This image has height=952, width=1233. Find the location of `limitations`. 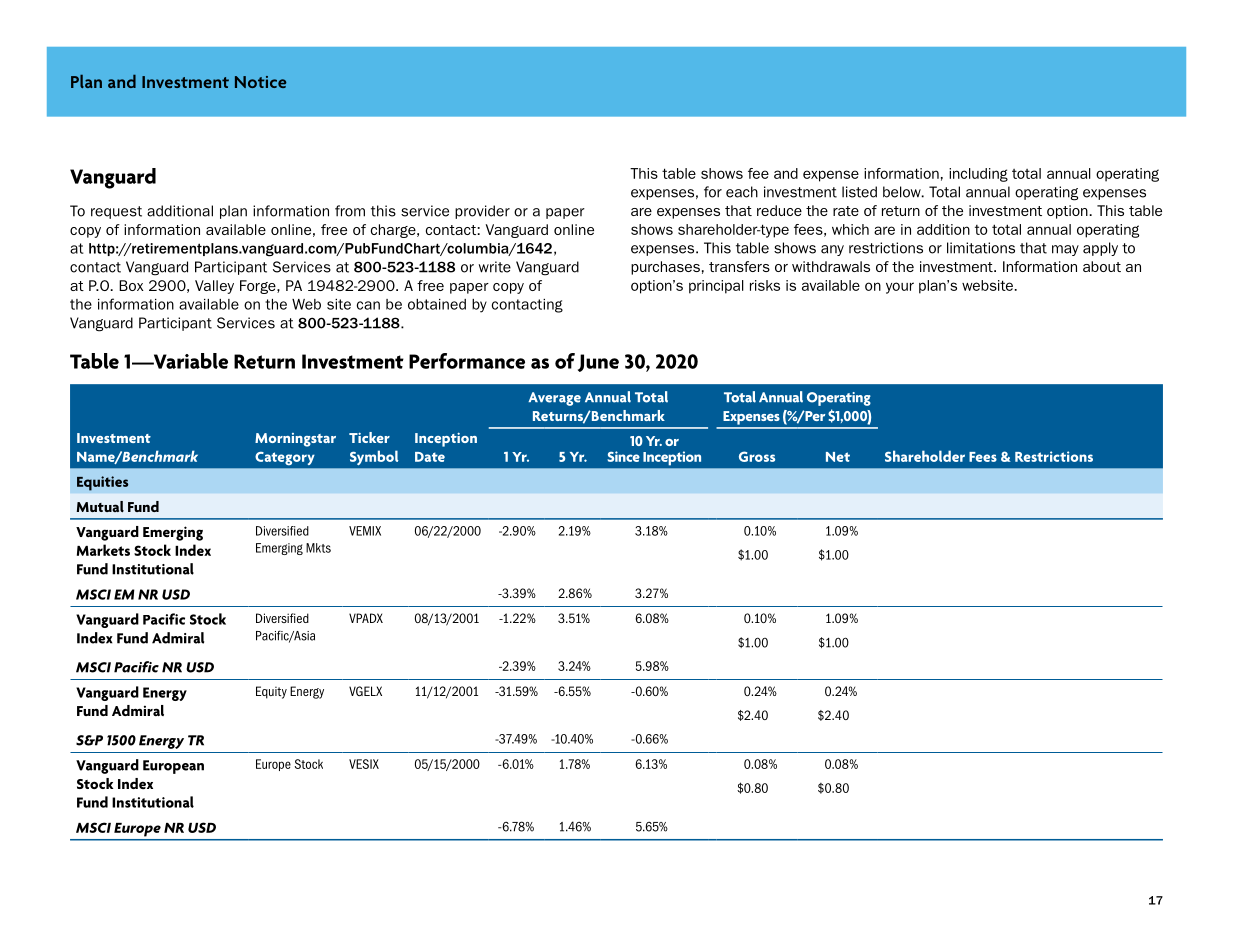

limitations is located at coordinates (981, 248).
